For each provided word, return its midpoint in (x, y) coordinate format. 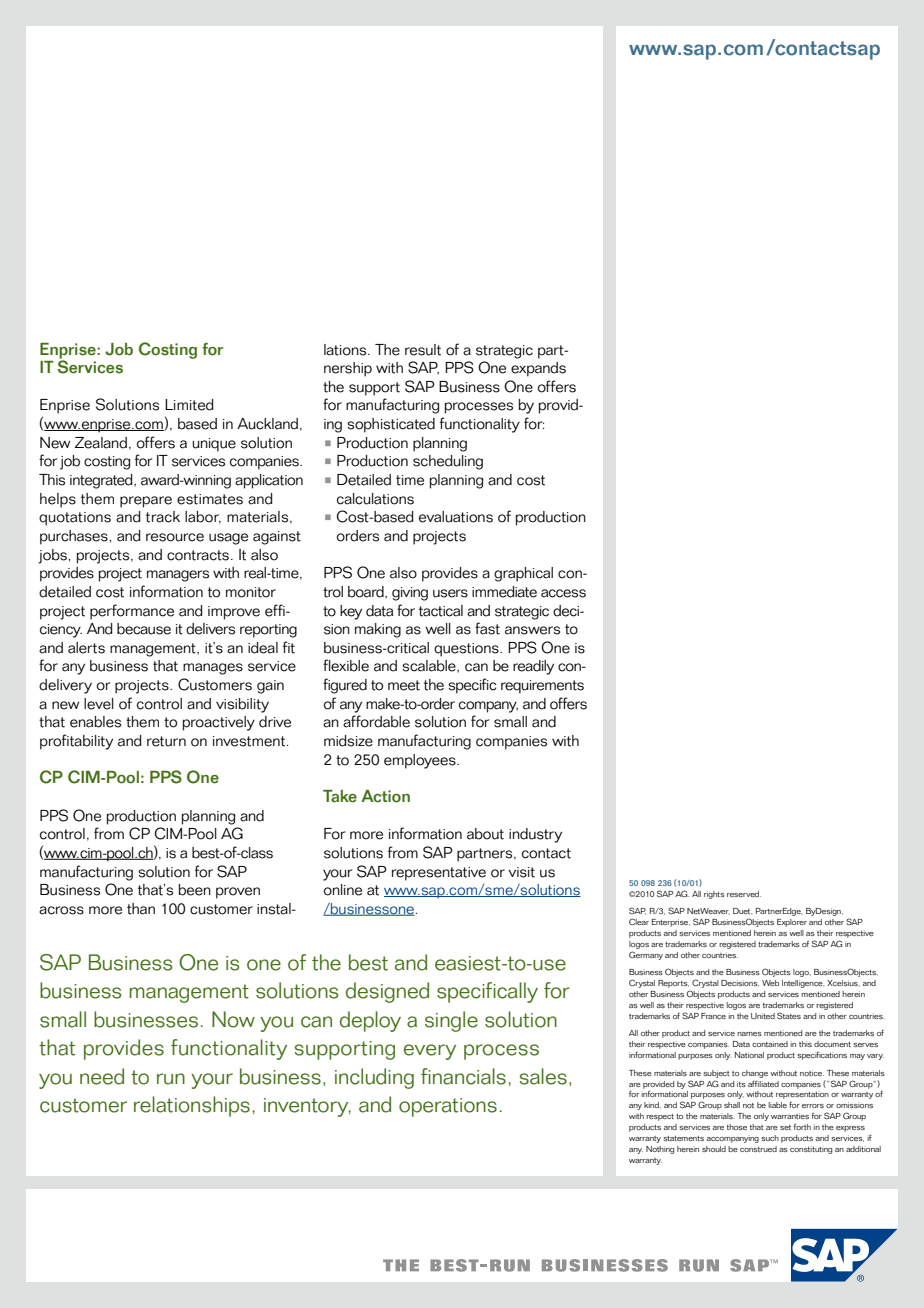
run (171, 1079)
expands (538, 369)
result (423, 350)
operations (448, 1107)
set (785, 1127)
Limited (189, 405)
